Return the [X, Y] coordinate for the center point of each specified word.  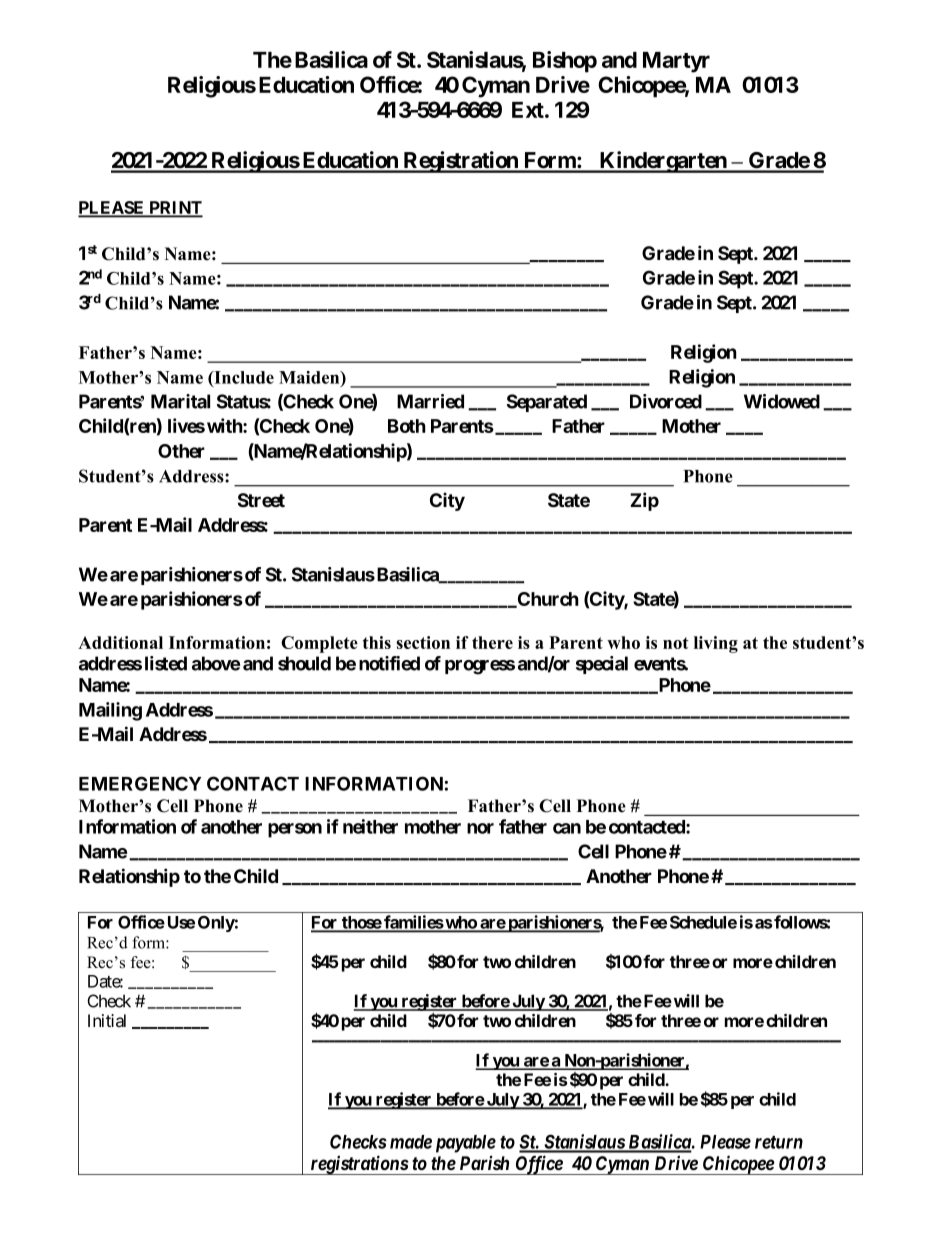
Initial [107, 1021]
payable [466, 1144]
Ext [529, 110]
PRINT [175, 209]
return [779, 1142]
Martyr [676, 62]
